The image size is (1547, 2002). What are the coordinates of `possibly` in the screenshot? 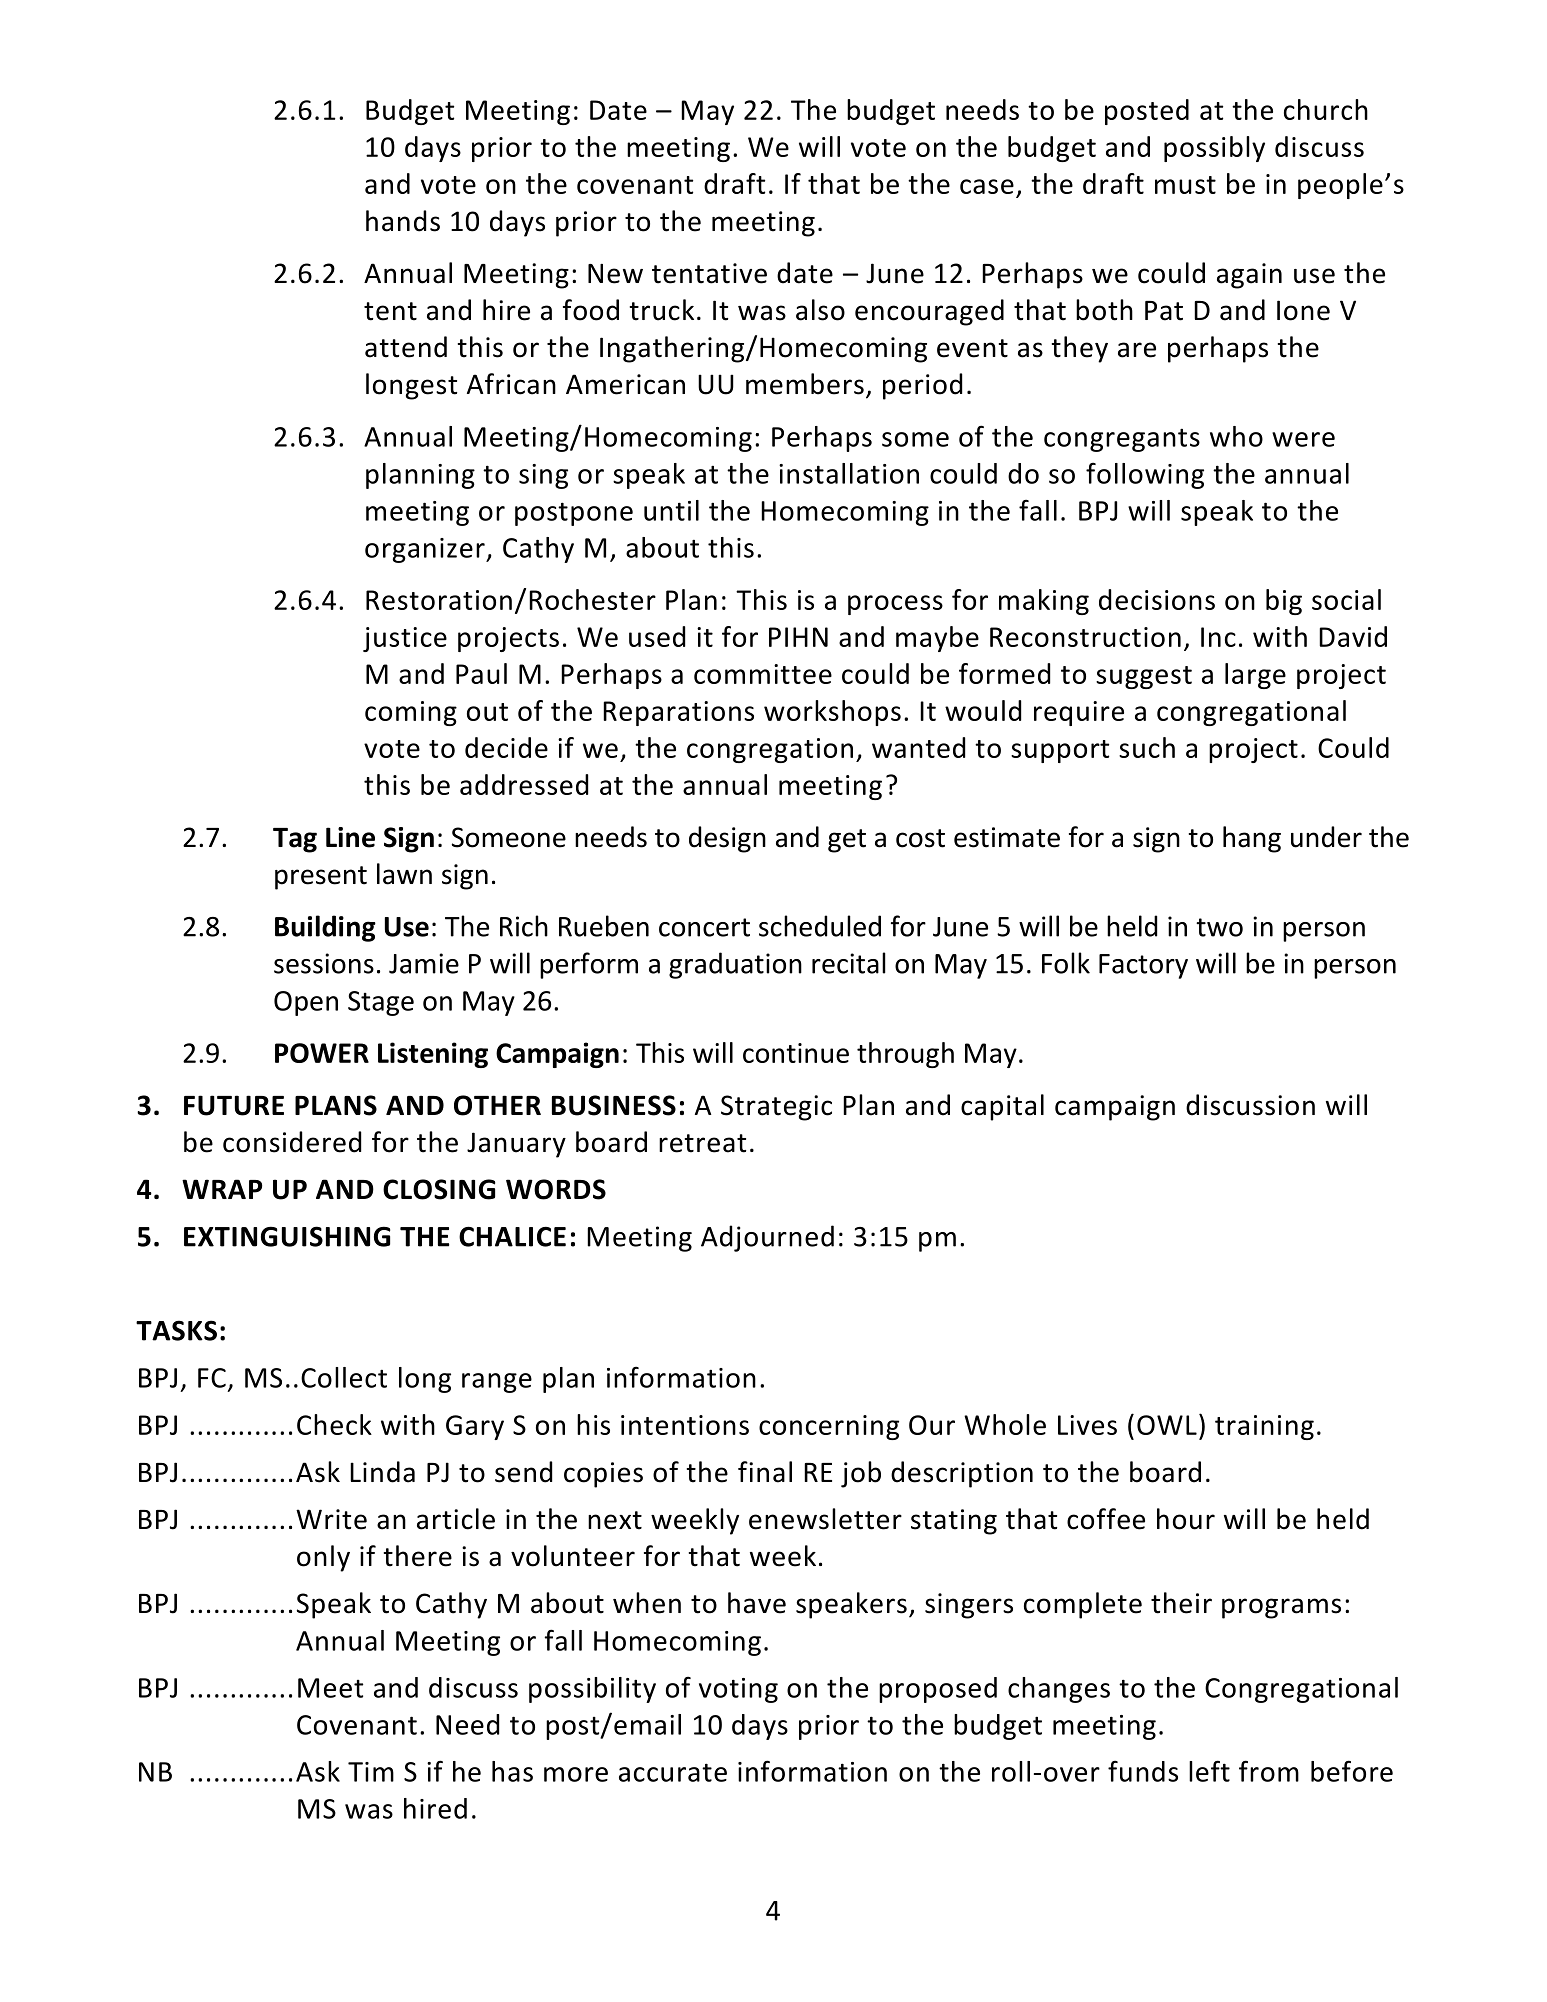 It's located at (1214, 149).
